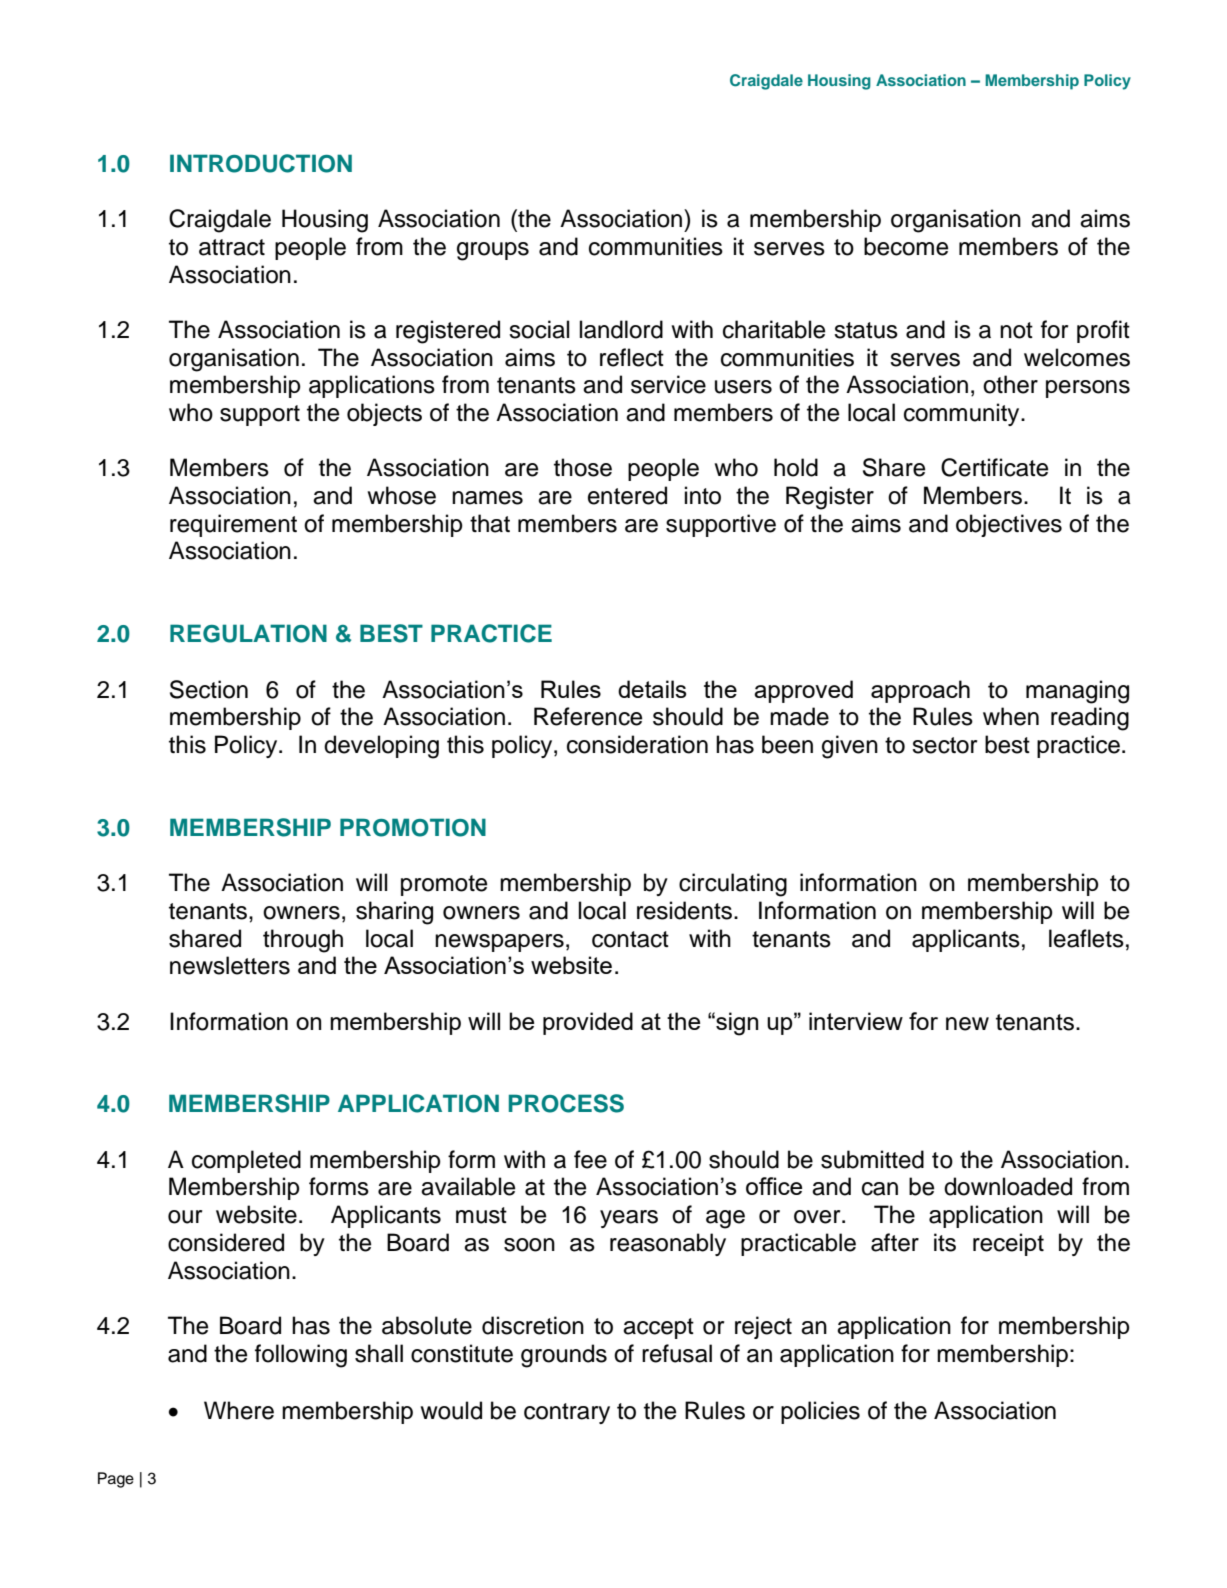  Describe the element at coordinates (493, 251) in the document. I see `groups` at that location.
